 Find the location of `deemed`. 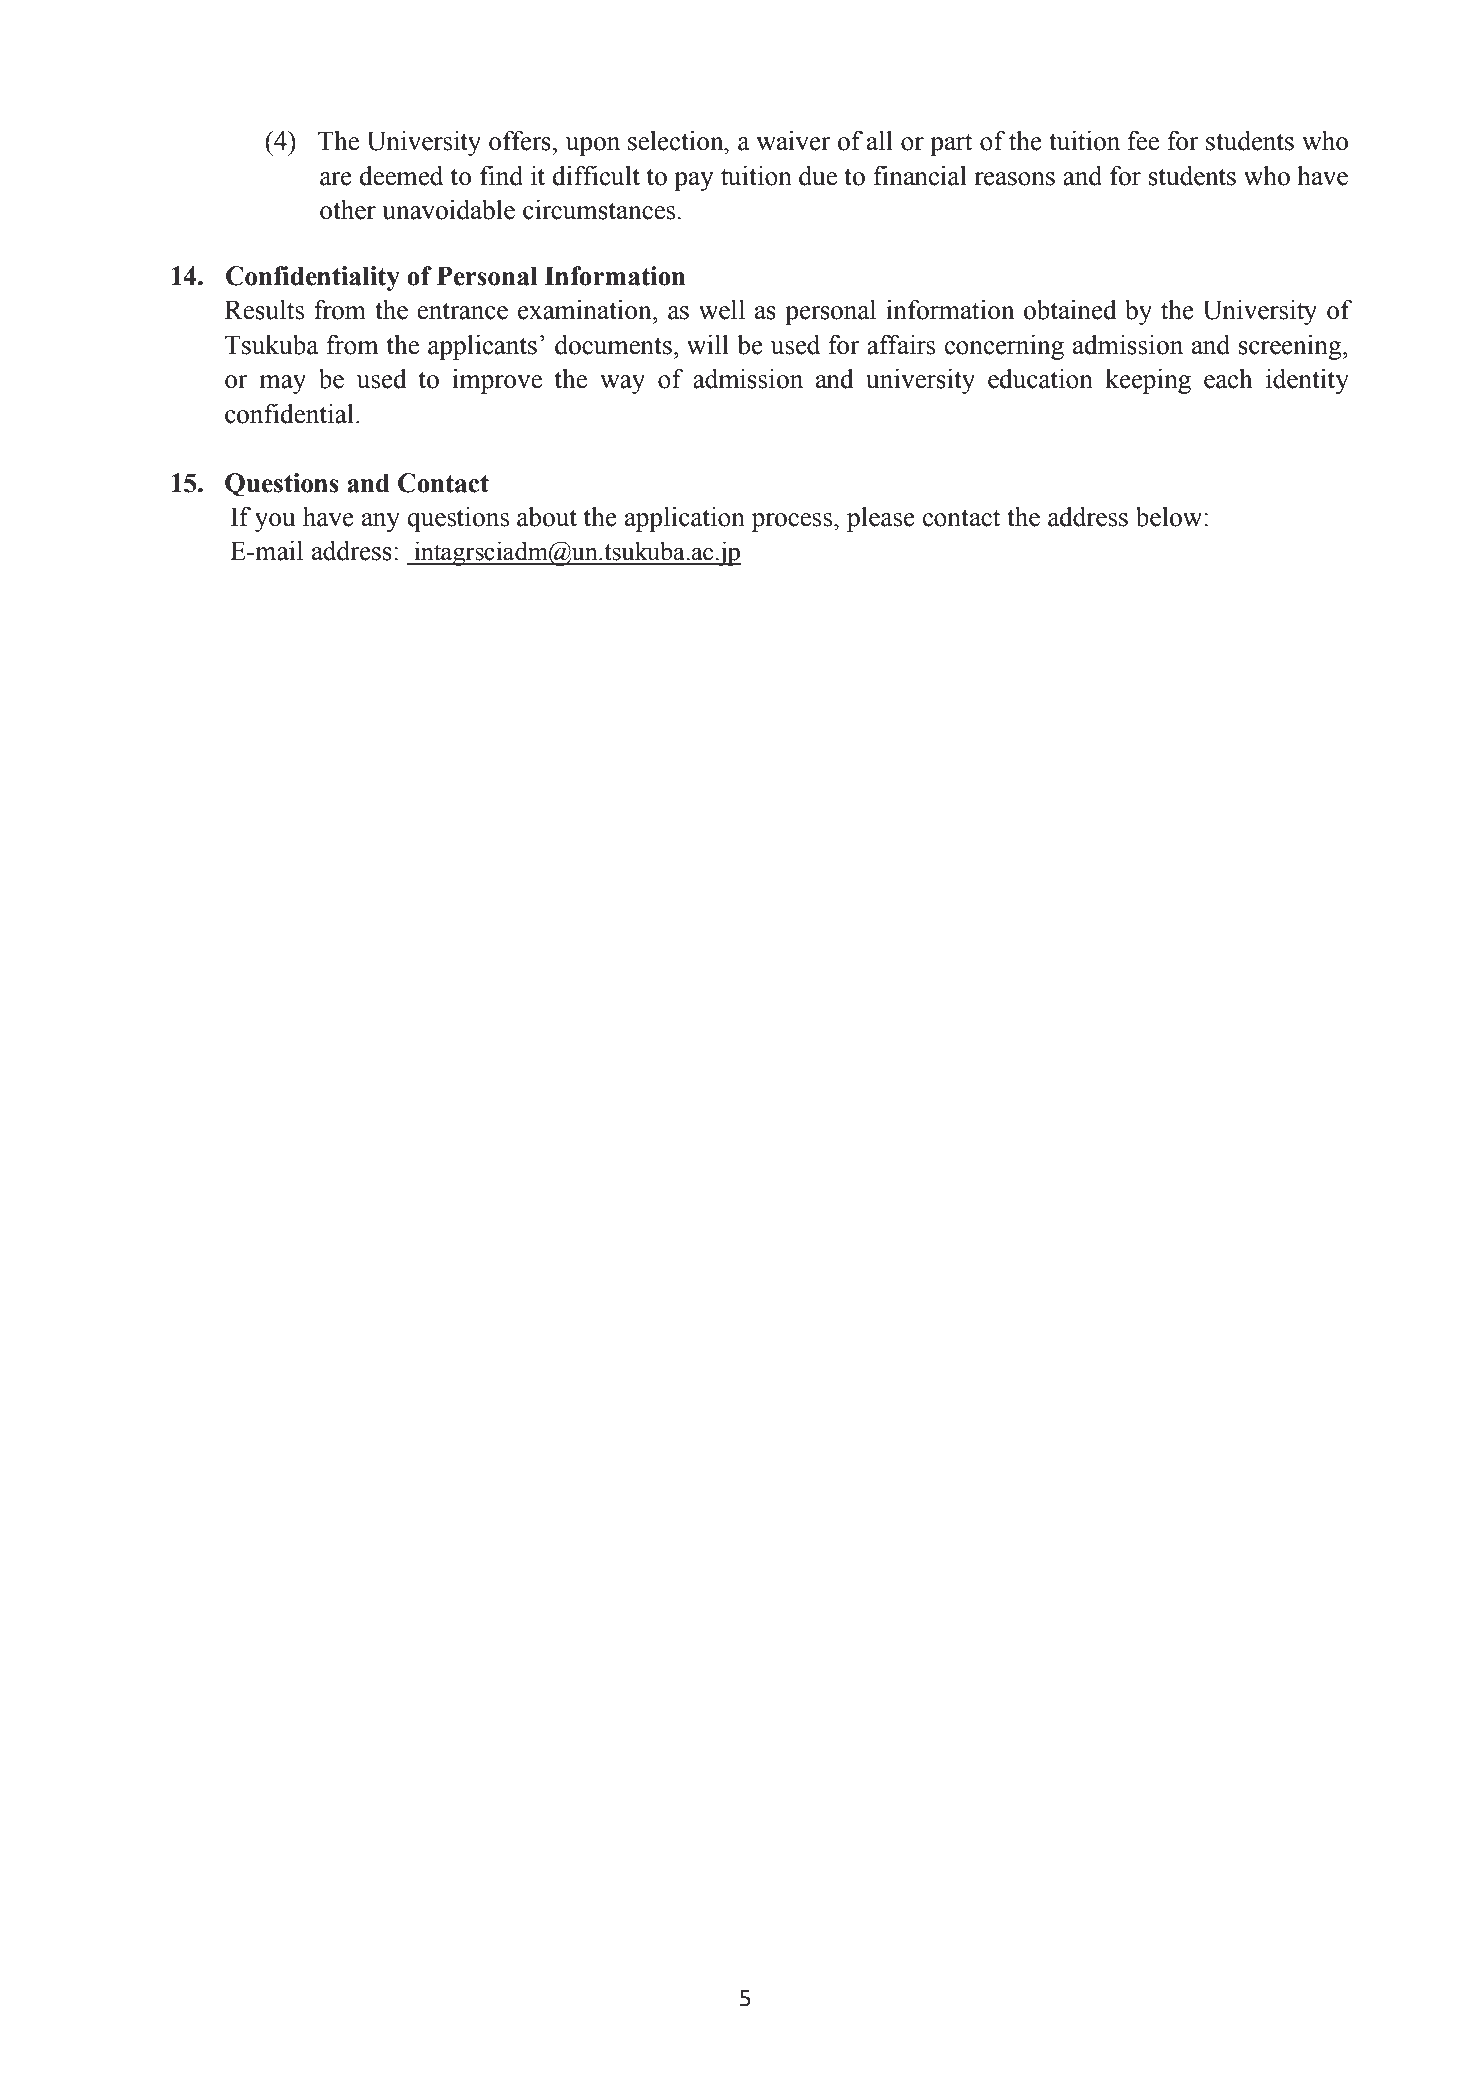

deemed is located at coordinates (401, 176).
